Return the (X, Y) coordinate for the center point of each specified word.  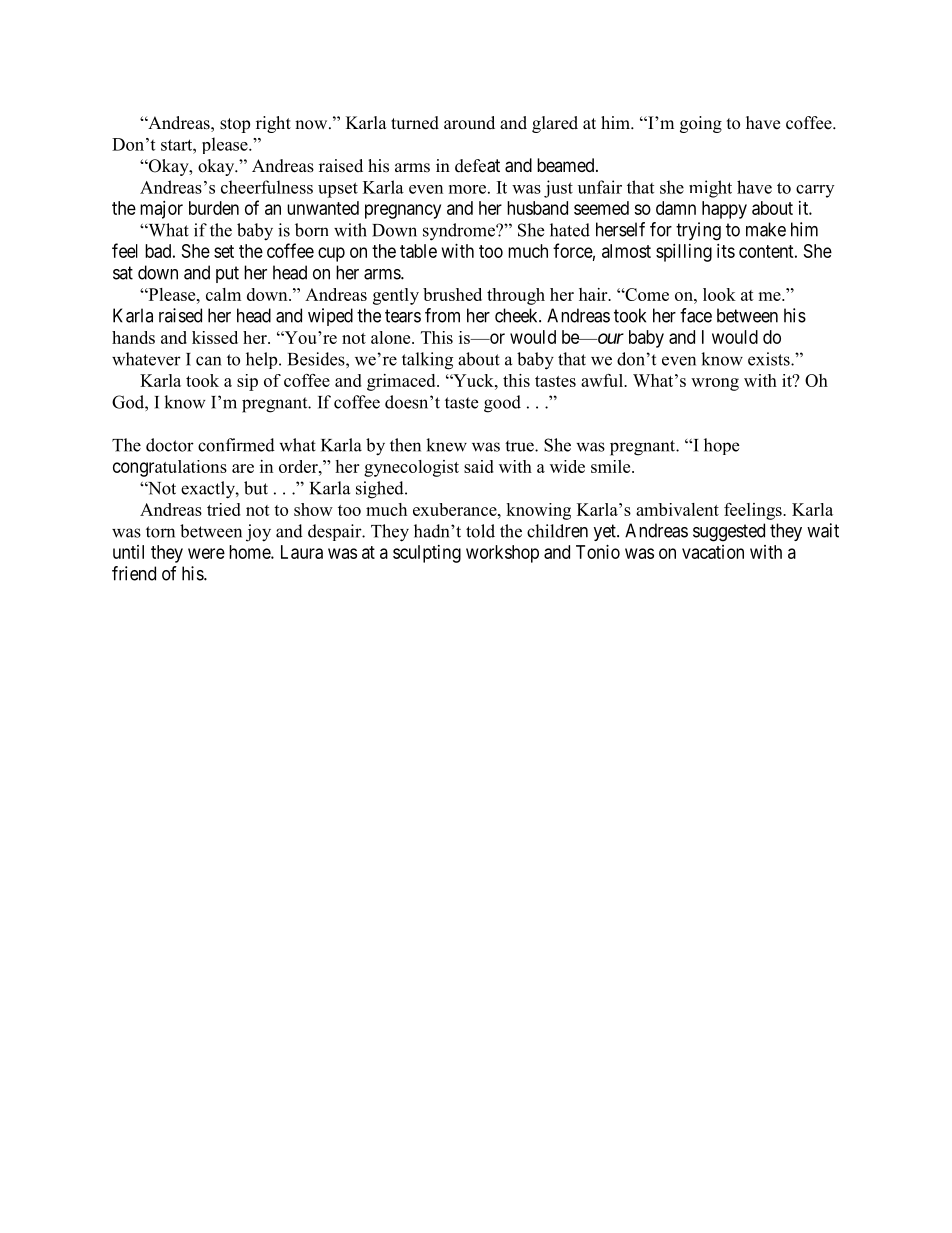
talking (427, 361)
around (469, 123)
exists (770, 359)
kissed (215, 337)
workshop (502, 554)
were (206, 553)
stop (235, 125)
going (701, 124)
